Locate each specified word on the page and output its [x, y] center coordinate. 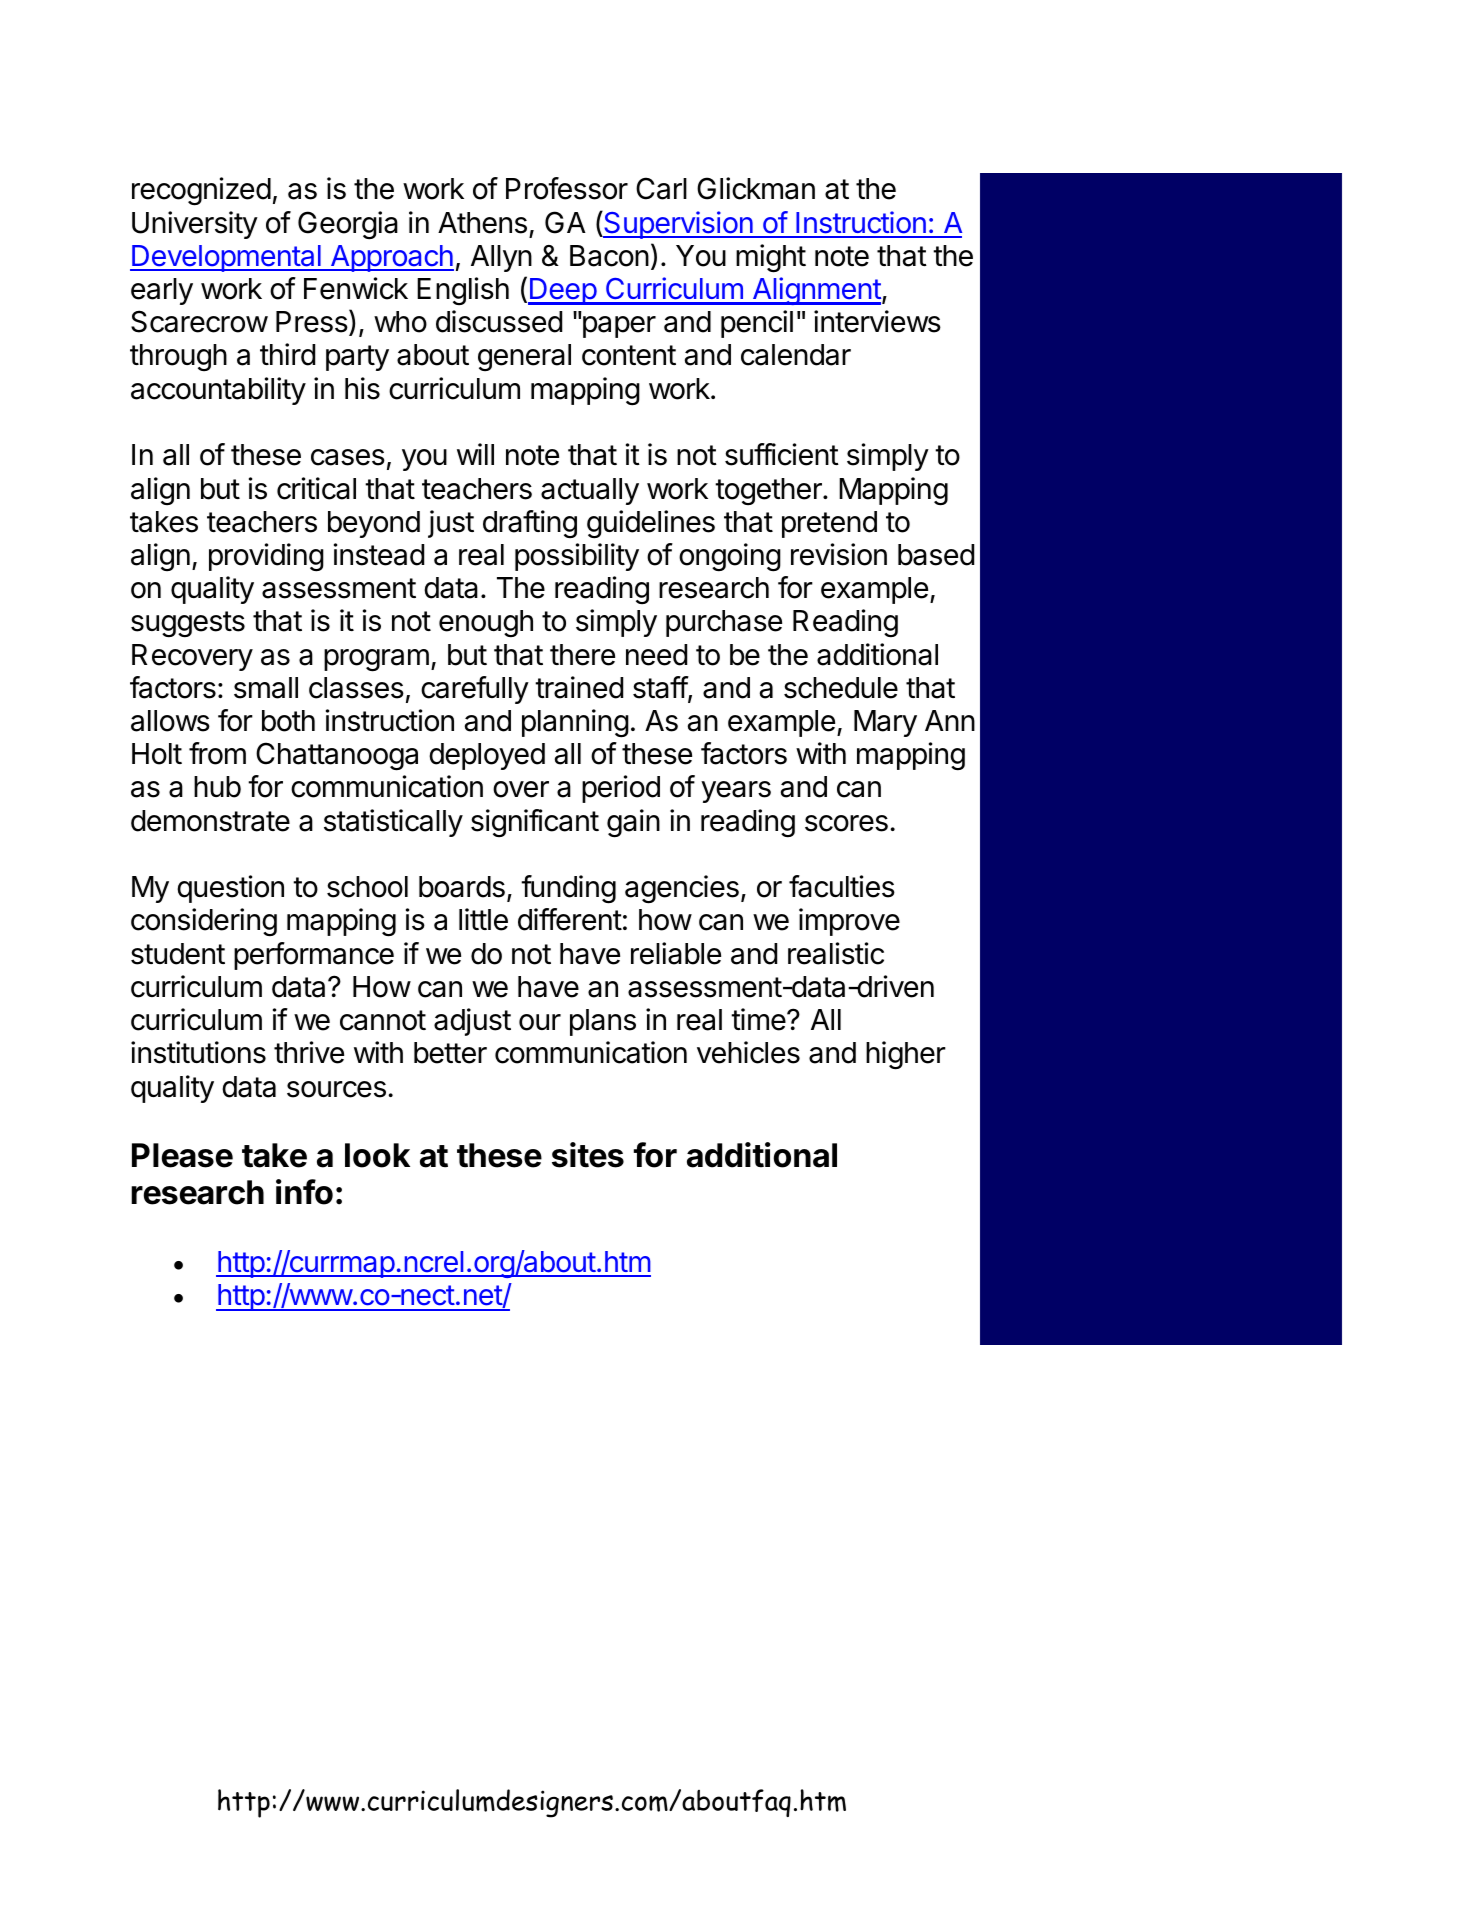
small [266, 688]
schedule [841, 688]
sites [588, 1155]
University [195, 225]
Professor [567, 188]
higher [906, 1055]
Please [182, 1155]
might [771, 258]
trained [579, 687]
